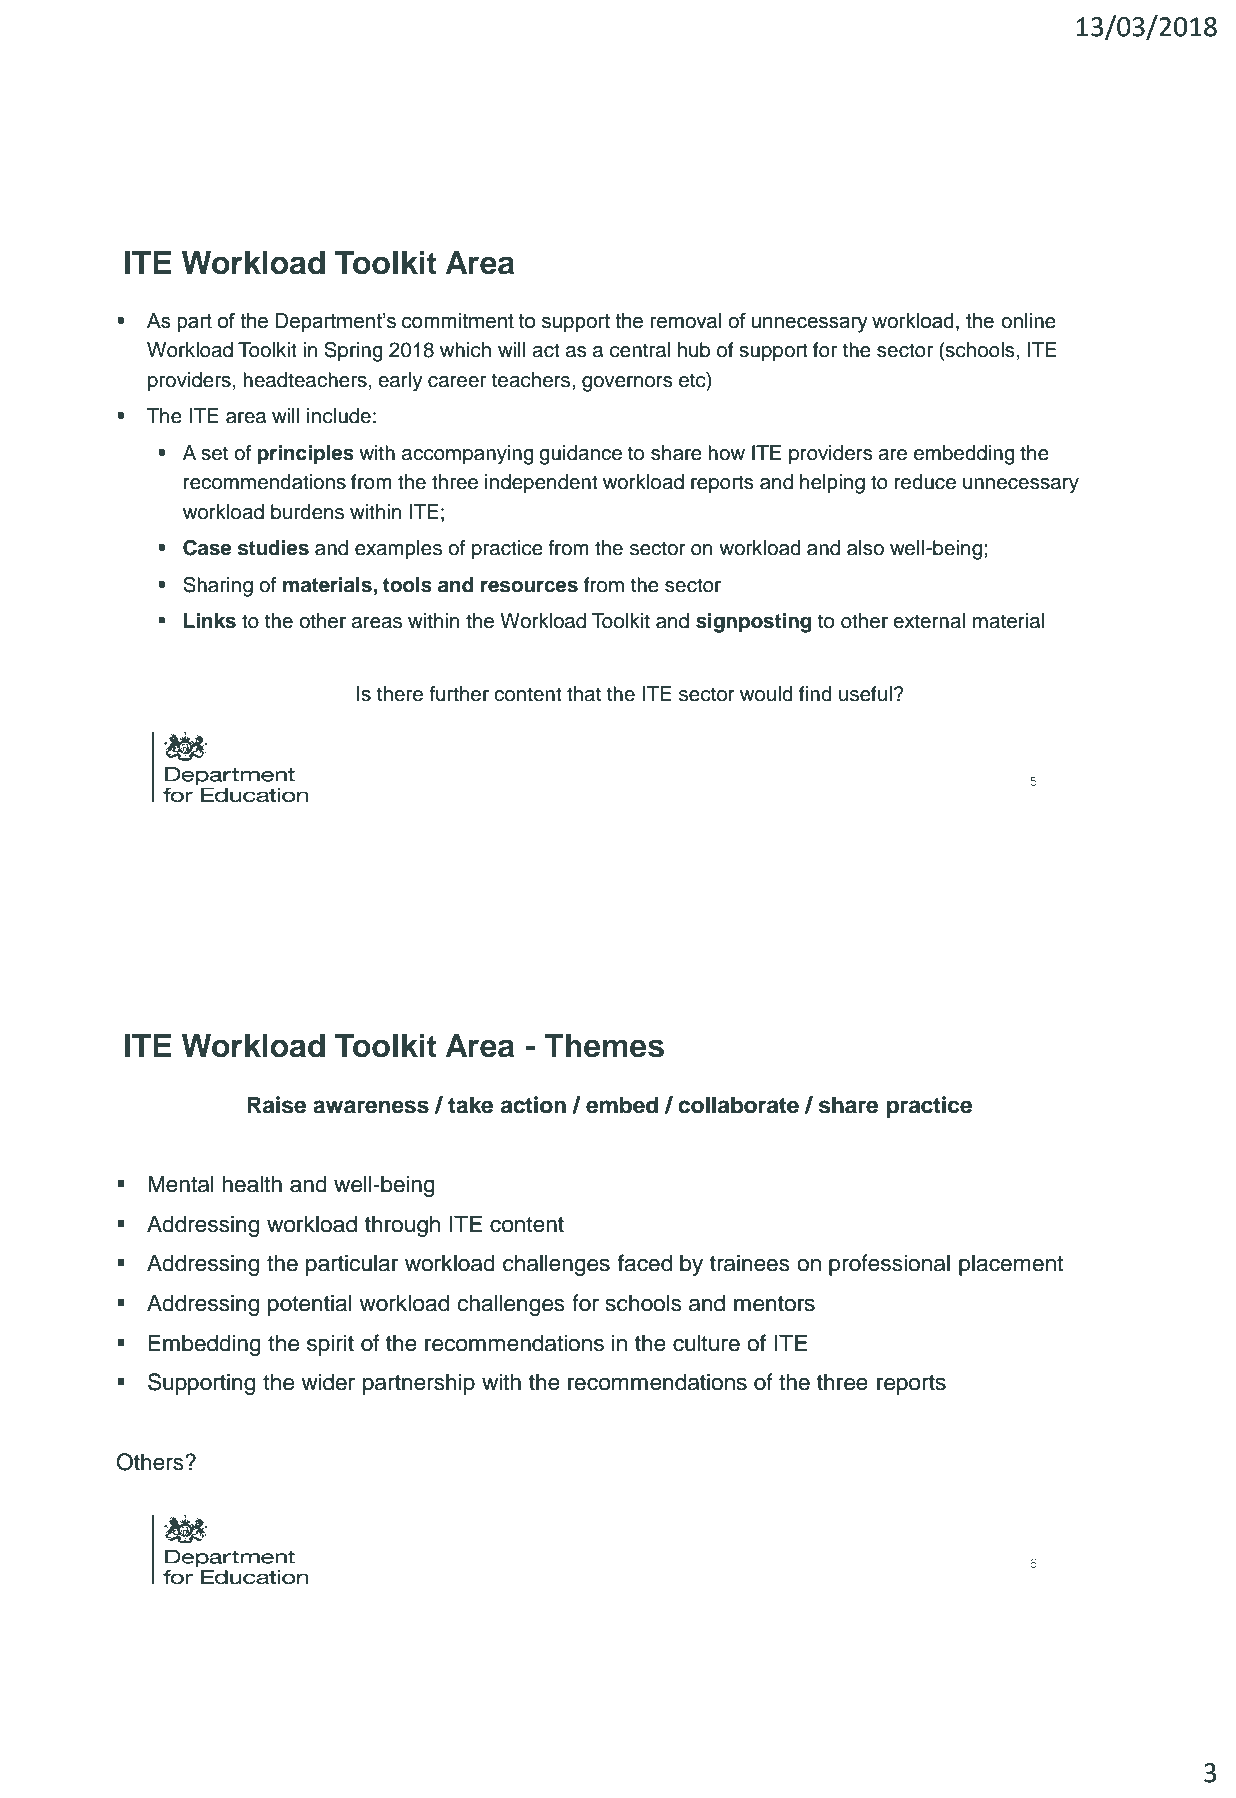 This page has width=1236, height=1798. What do you see at coordinates (276, 1105) in the page?
I see `Raise` at bounding box center [276, 1105].
